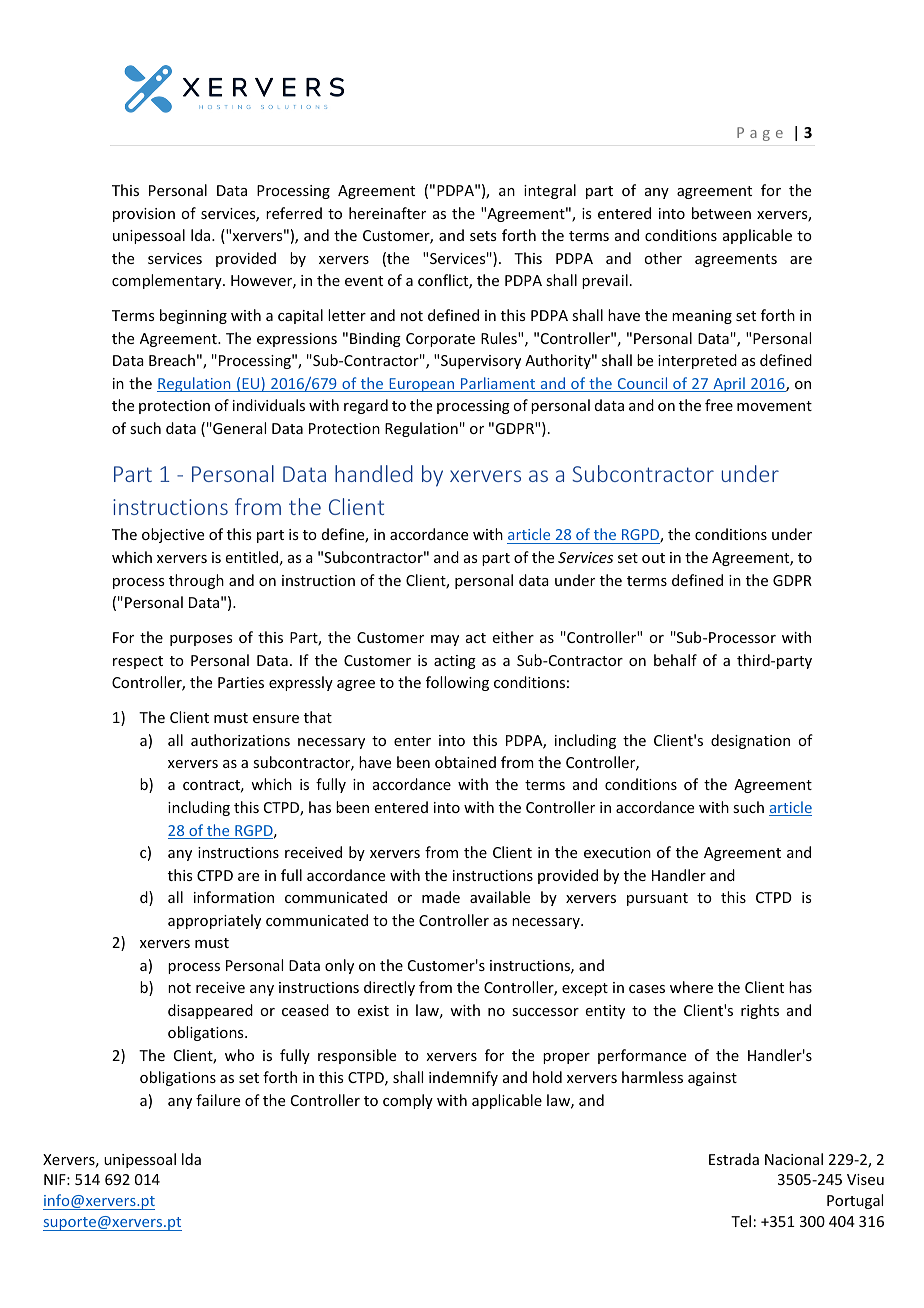  I want to click on between, so click(721, 213).
